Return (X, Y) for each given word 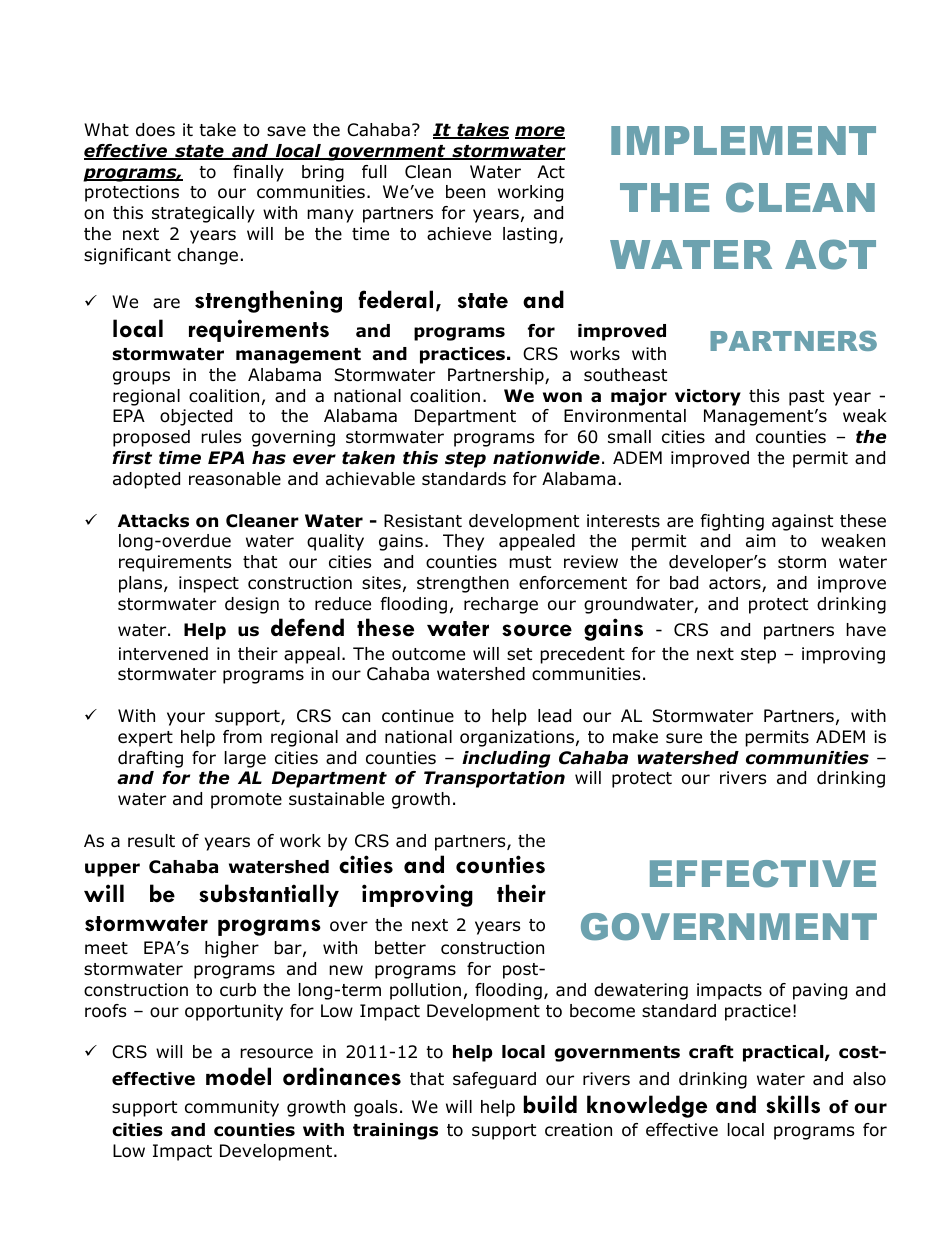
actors (736, 584)
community (232, 1108)
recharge (501, 605)
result (151, 841)
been (465, 192)
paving (820, 991)
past (806, 398)
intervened (163, 654)
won (562, 397)
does (155, 130)
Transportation (494, 779)
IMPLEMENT (743, 140)
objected (196, 417)
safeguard (494, 1080)
